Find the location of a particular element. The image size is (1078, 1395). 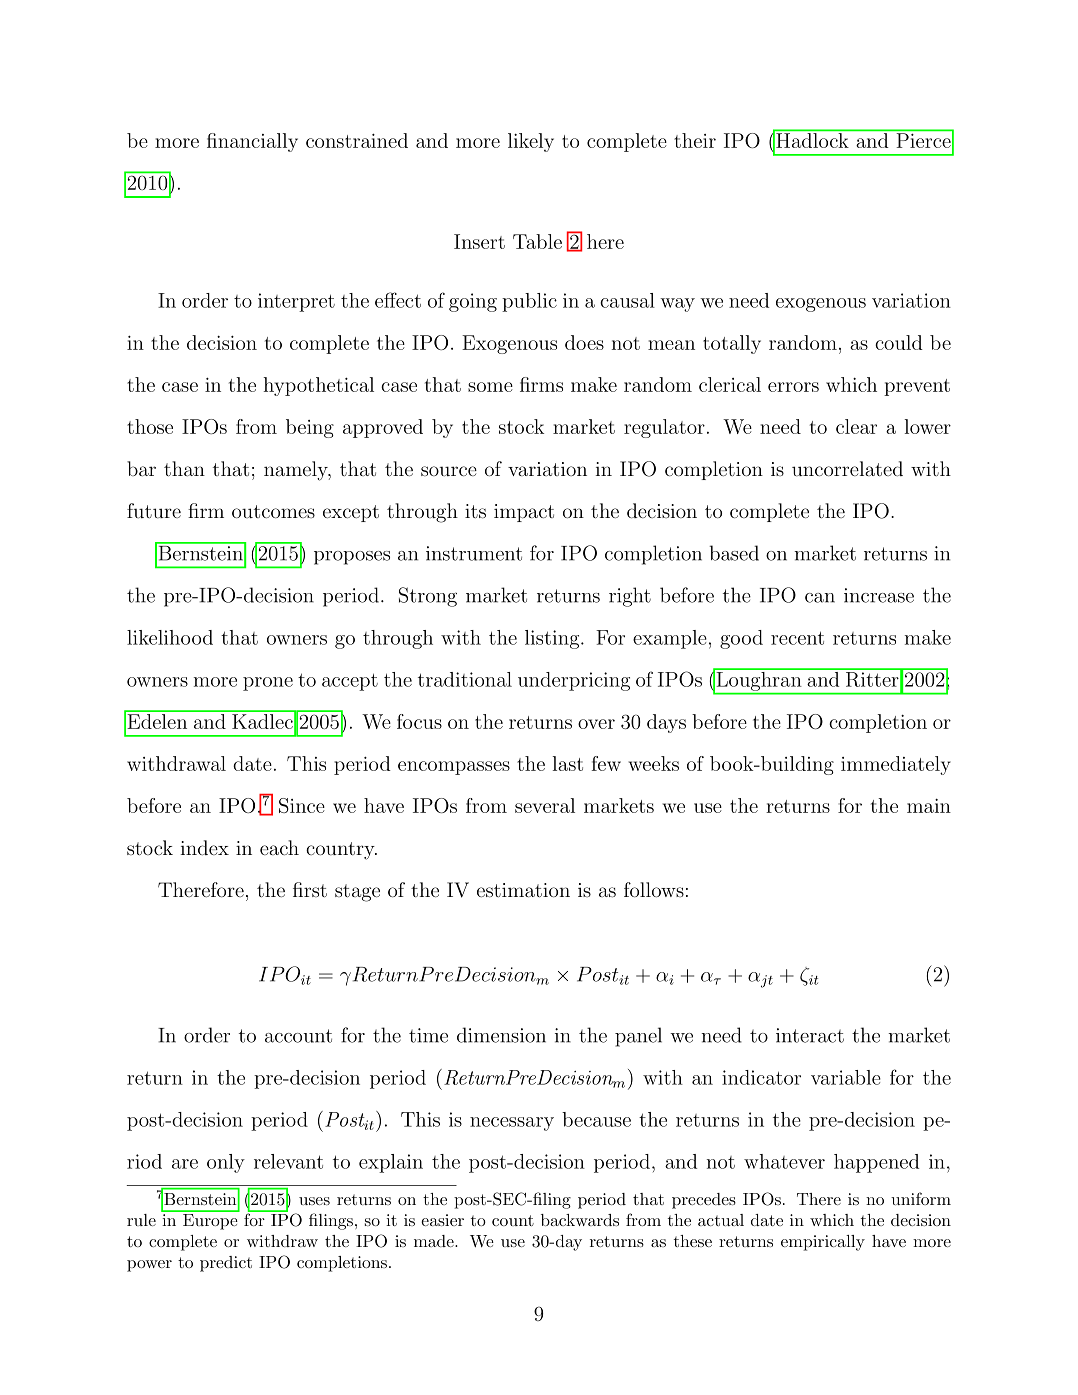

their is located at coordinates (695, 140).
